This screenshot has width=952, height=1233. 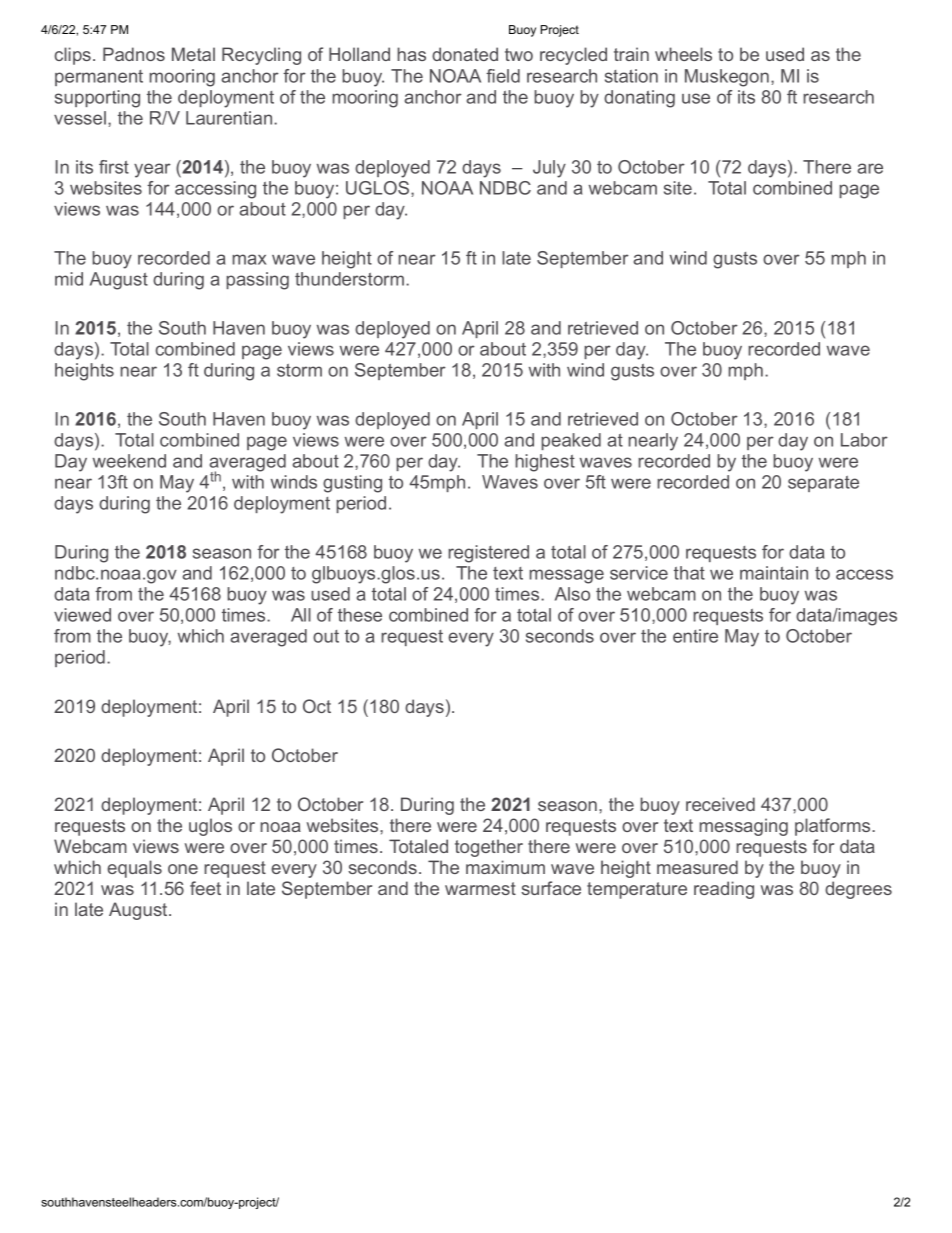 I want to click on maximum, so click(x=505, y=867).
